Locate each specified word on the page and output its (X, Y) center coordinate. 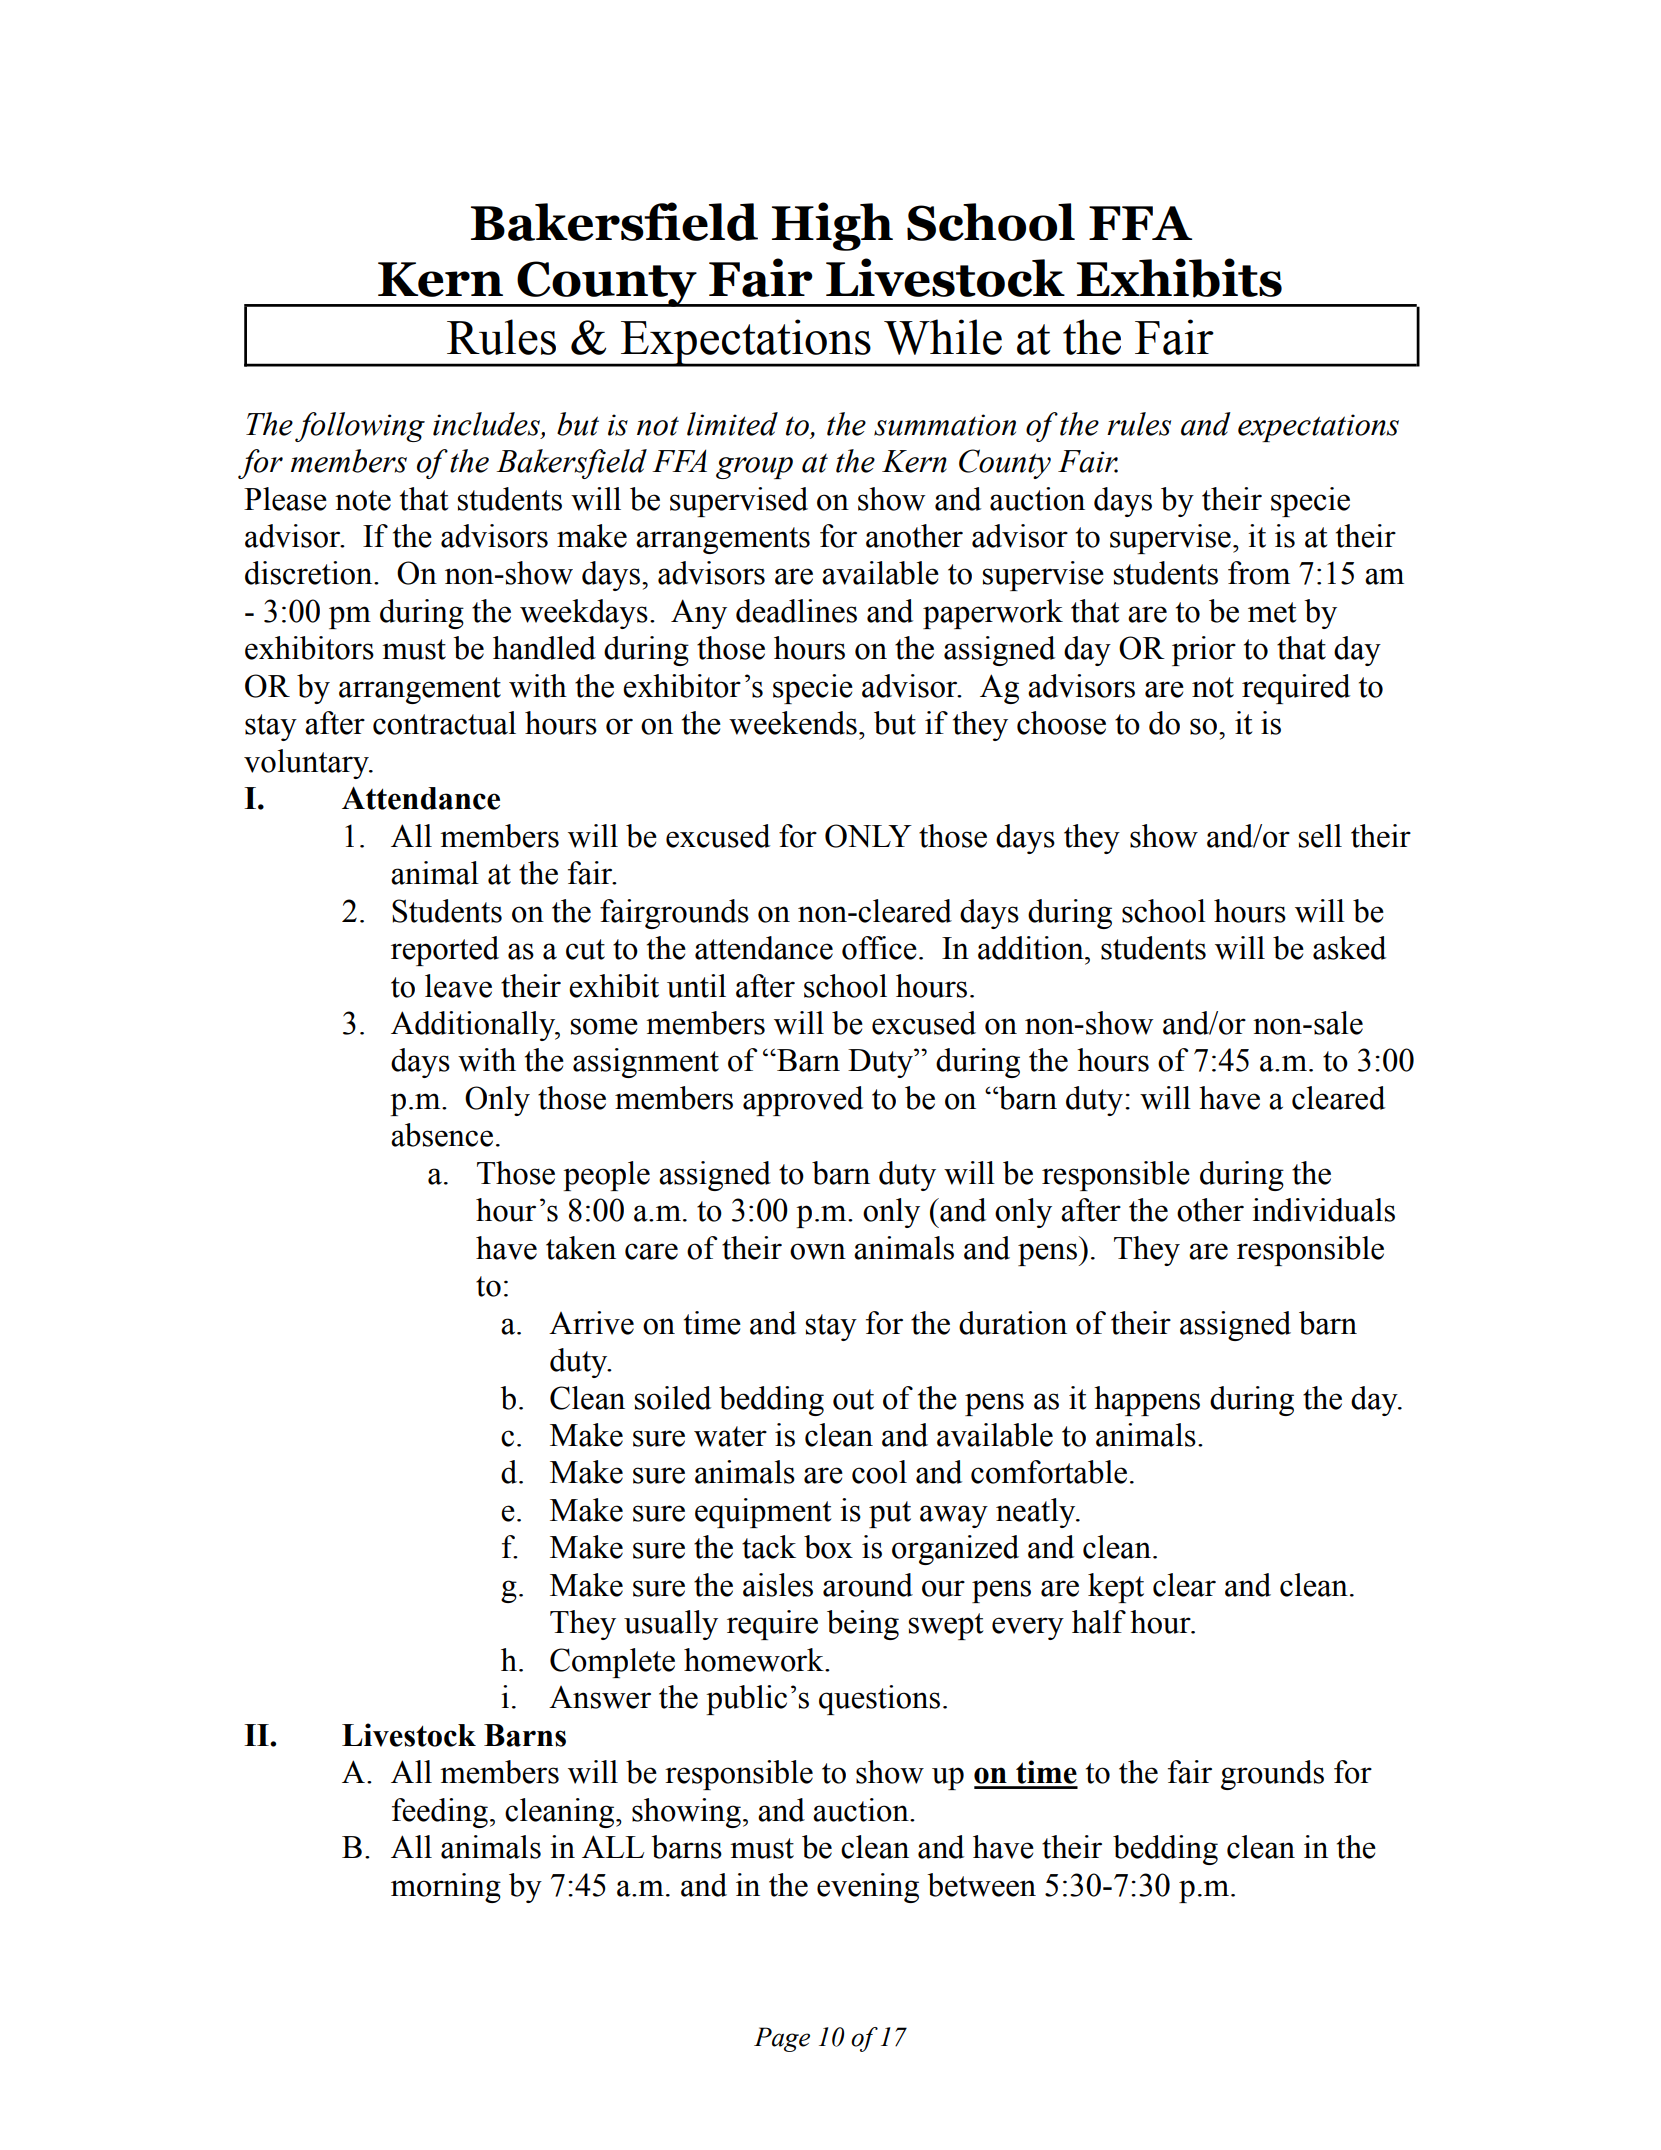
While (943, 337)
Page (782, 2039)
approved (803, 1101)
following (360, 427)
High (832, 226)
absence (442, 1135)
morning (446, 1888)
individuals (1323, 1210)
